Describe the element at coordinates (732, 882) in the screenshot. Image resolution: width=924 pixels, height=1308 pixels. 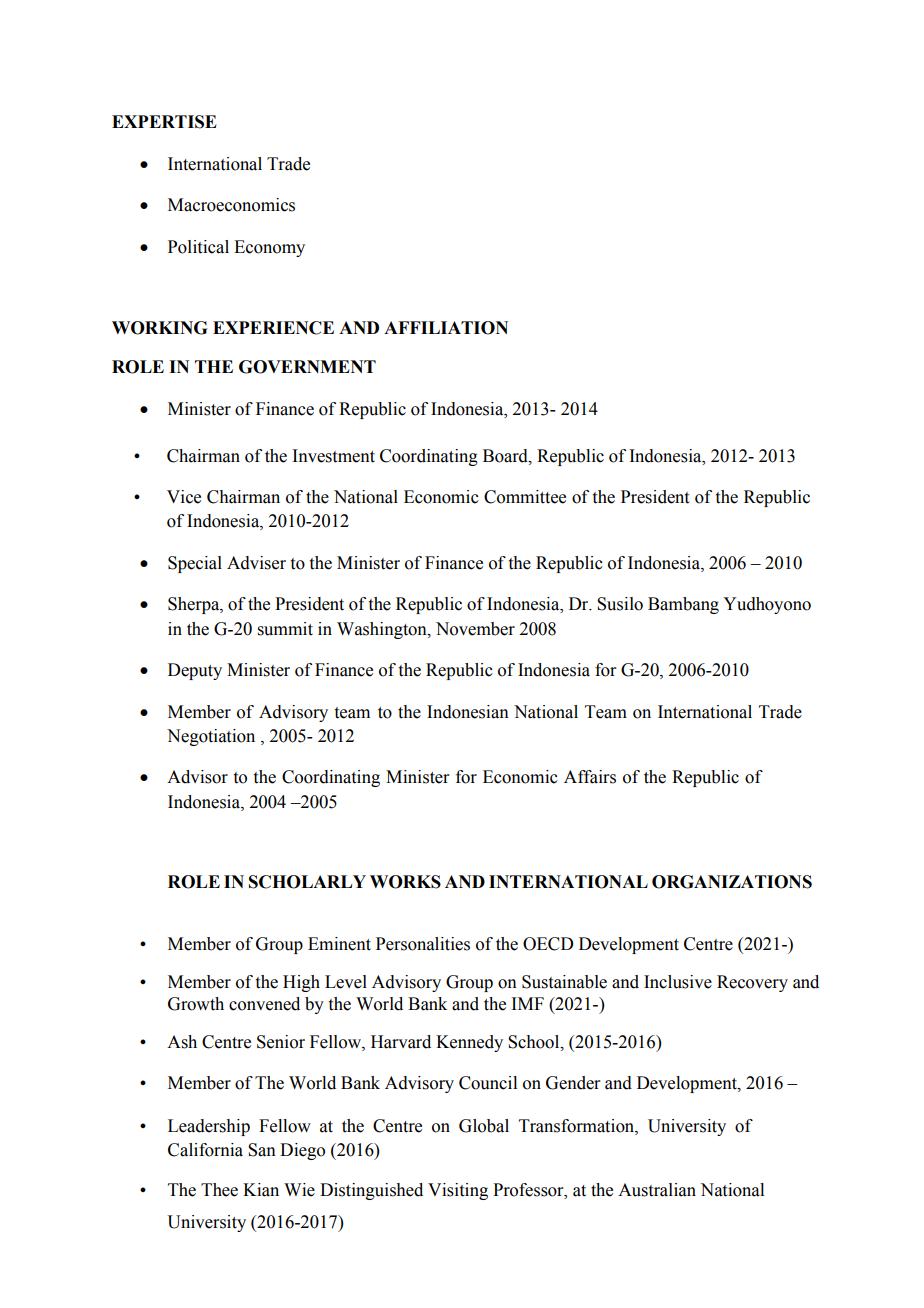
I see `ORGANIZATIONS` at that location.
